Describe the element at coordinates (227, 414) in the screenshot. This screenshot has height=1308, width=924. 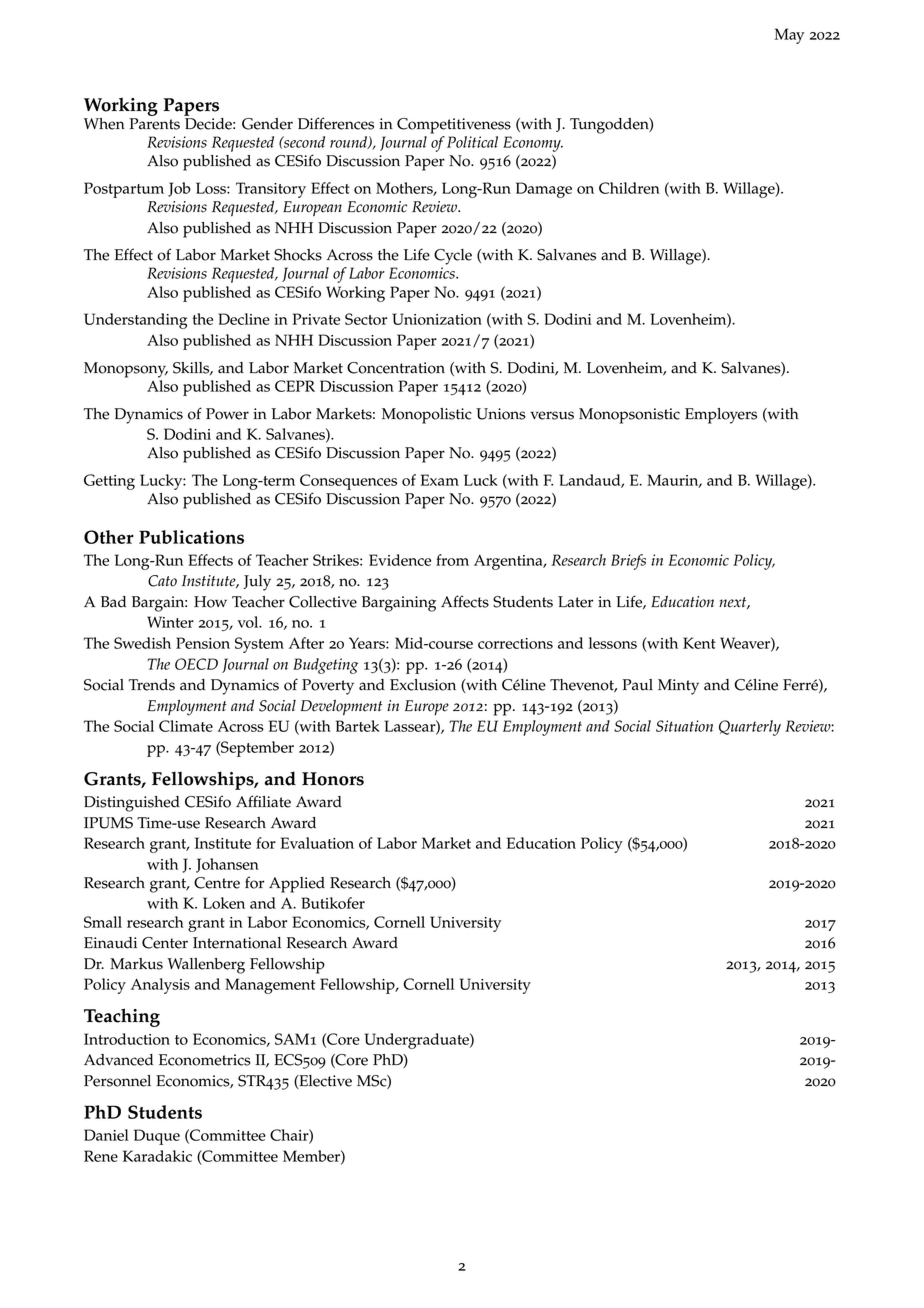
I see `Power` at that location.
